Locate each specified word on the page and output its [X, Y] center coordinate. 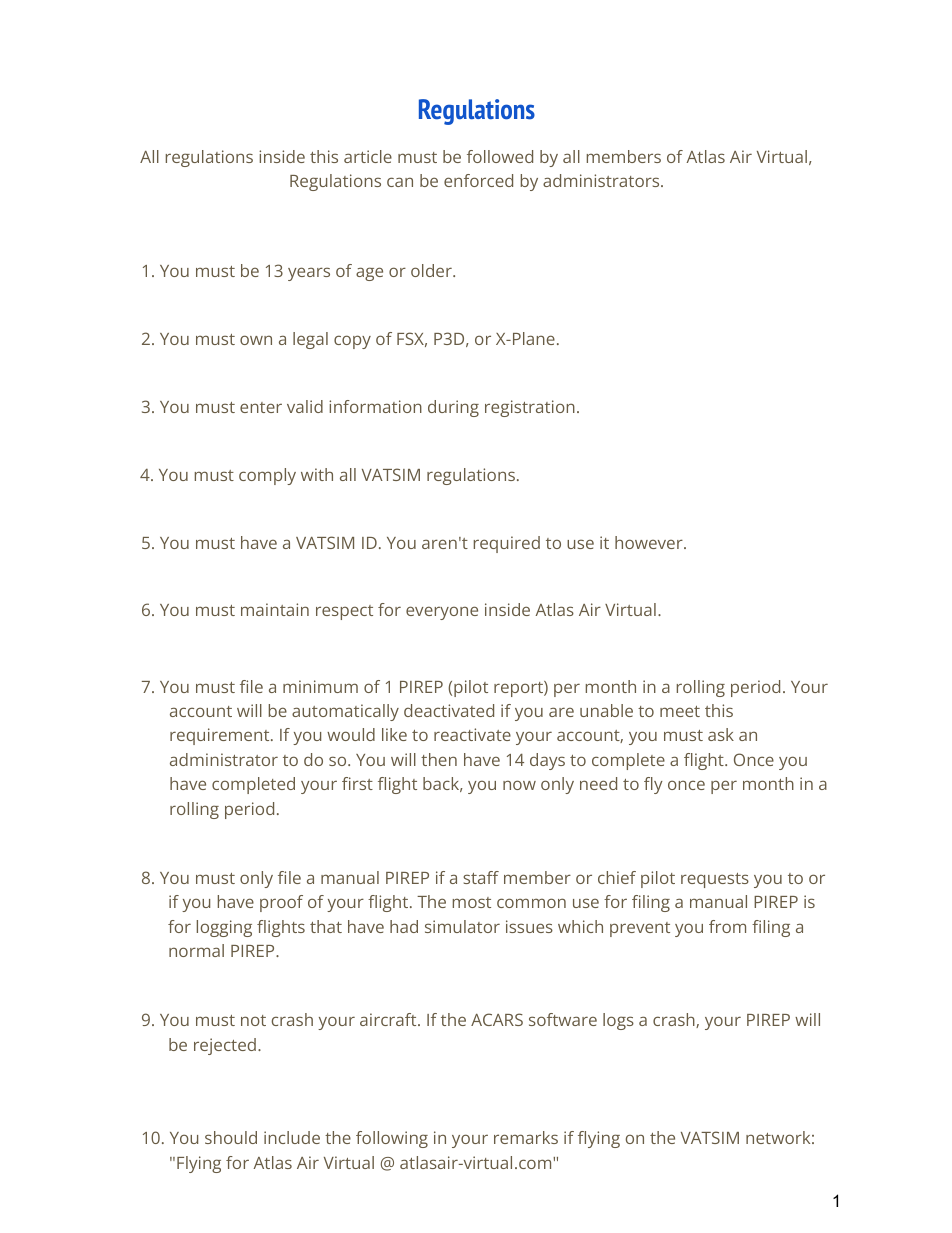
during [453, 408]
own [256, 340]
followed [500, 156]
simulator [462, 926]
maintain [275, 609]
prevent [640, 929]
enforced [478, 180]
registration [530, 408]
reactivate [472, 734]
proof [281, 903]
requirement [221, 736]
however [650, 542]
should [231, 1137]
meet [680, 711]
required [507, 544]
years [309, 274]
